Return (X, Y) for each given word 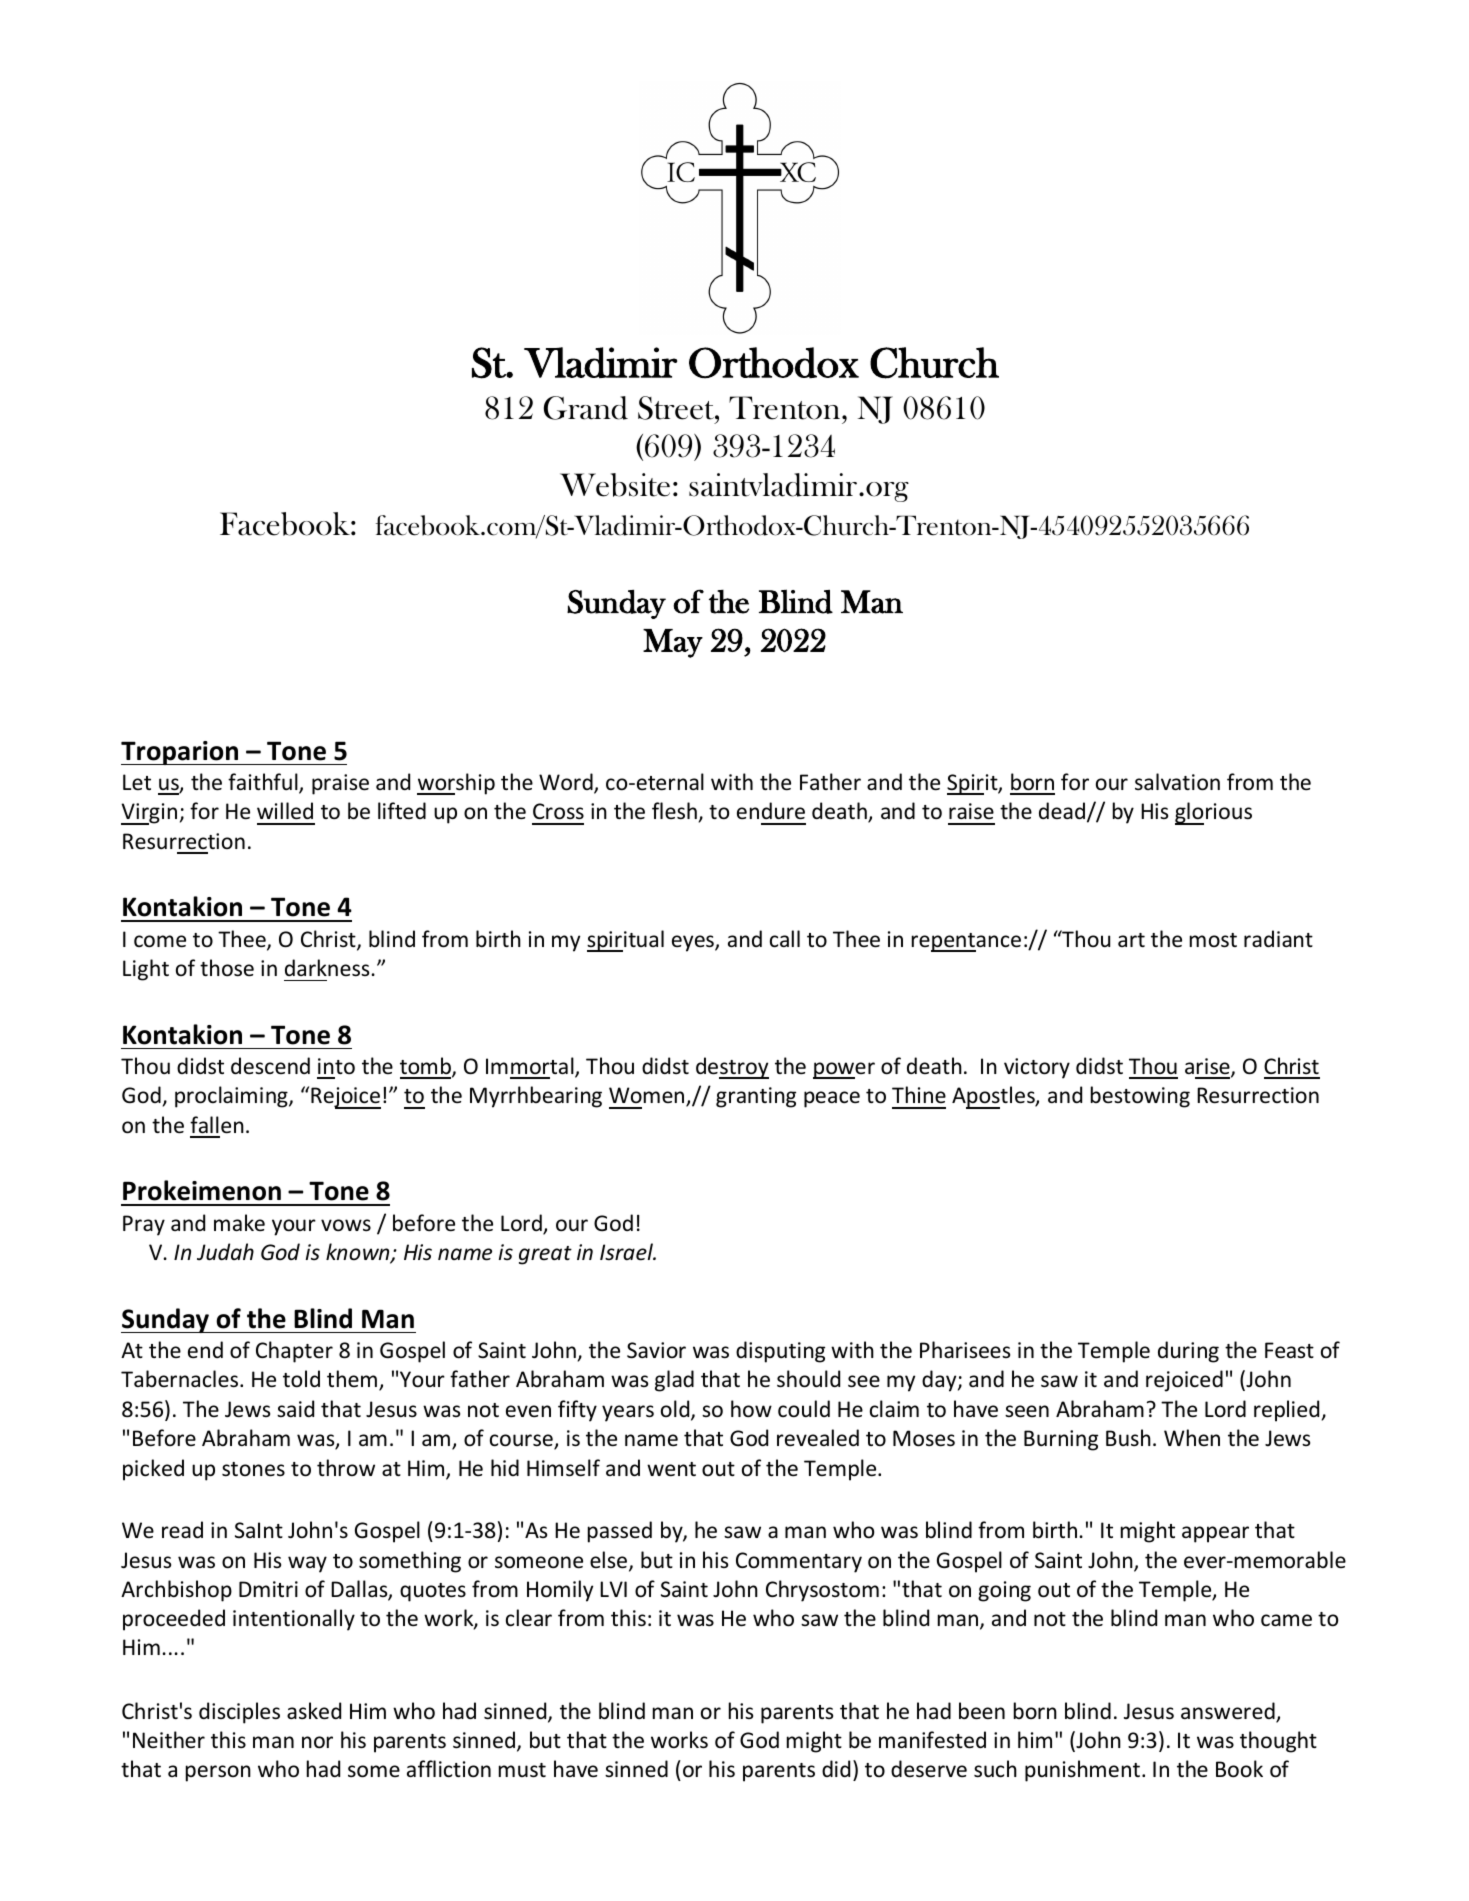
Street (677, 408)
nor (317, 1742)
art (1131, 940)
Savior (656, 1350)
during (1188, 1352)
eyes (694, 943)
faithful (264, 783)
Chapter (294, 1352)
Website (615, 485)
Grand (586, 408)
